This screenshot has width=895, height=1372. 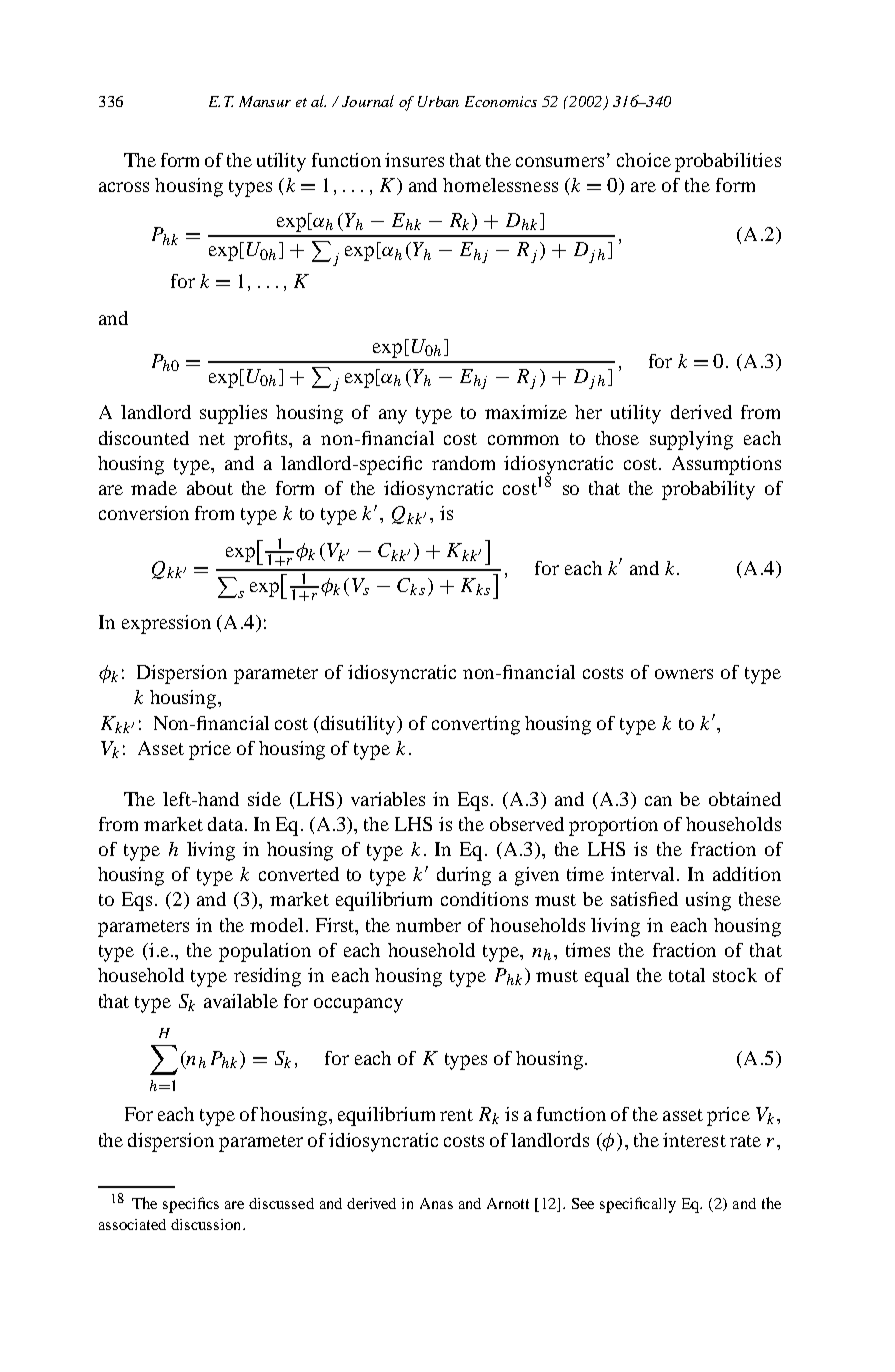 What do you see at coordinates (644, 160) in the screenshot?
I see `choice` at bounding box center [644, 160].
